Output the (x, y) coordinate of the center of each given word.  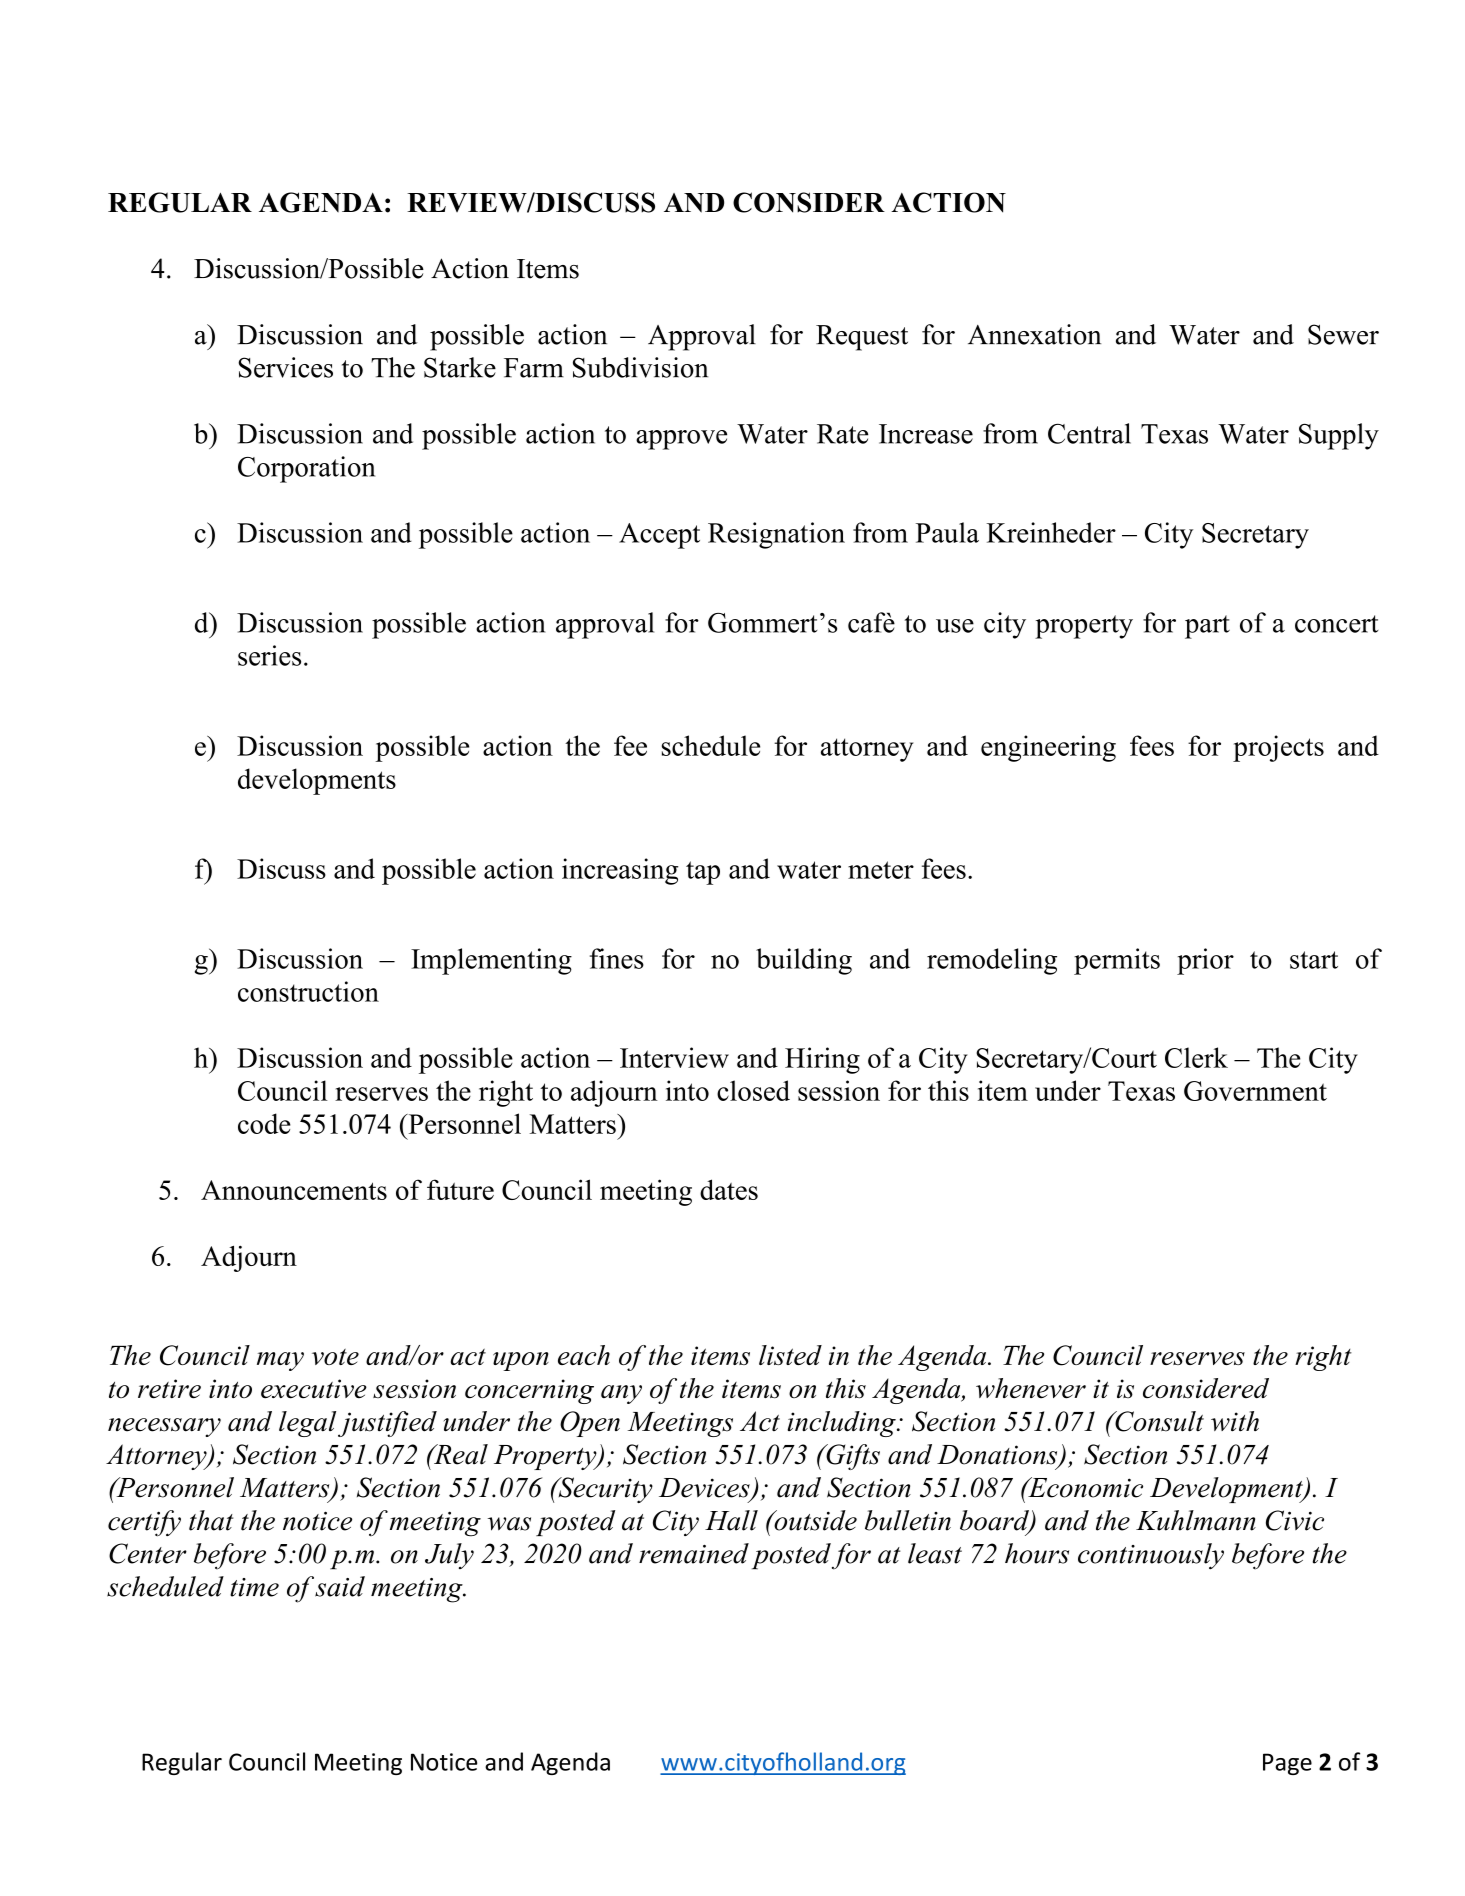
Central (1089, 433)
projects (1278, 748)
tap (703, 873)
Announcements (294, 1190)
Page (1287, 1764)
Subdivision (640, 367)
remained (694, 1553)
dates (729, 1189)
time (254, 1587)
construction (308, 991)
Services (285, 367)
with (1235, 1421)
